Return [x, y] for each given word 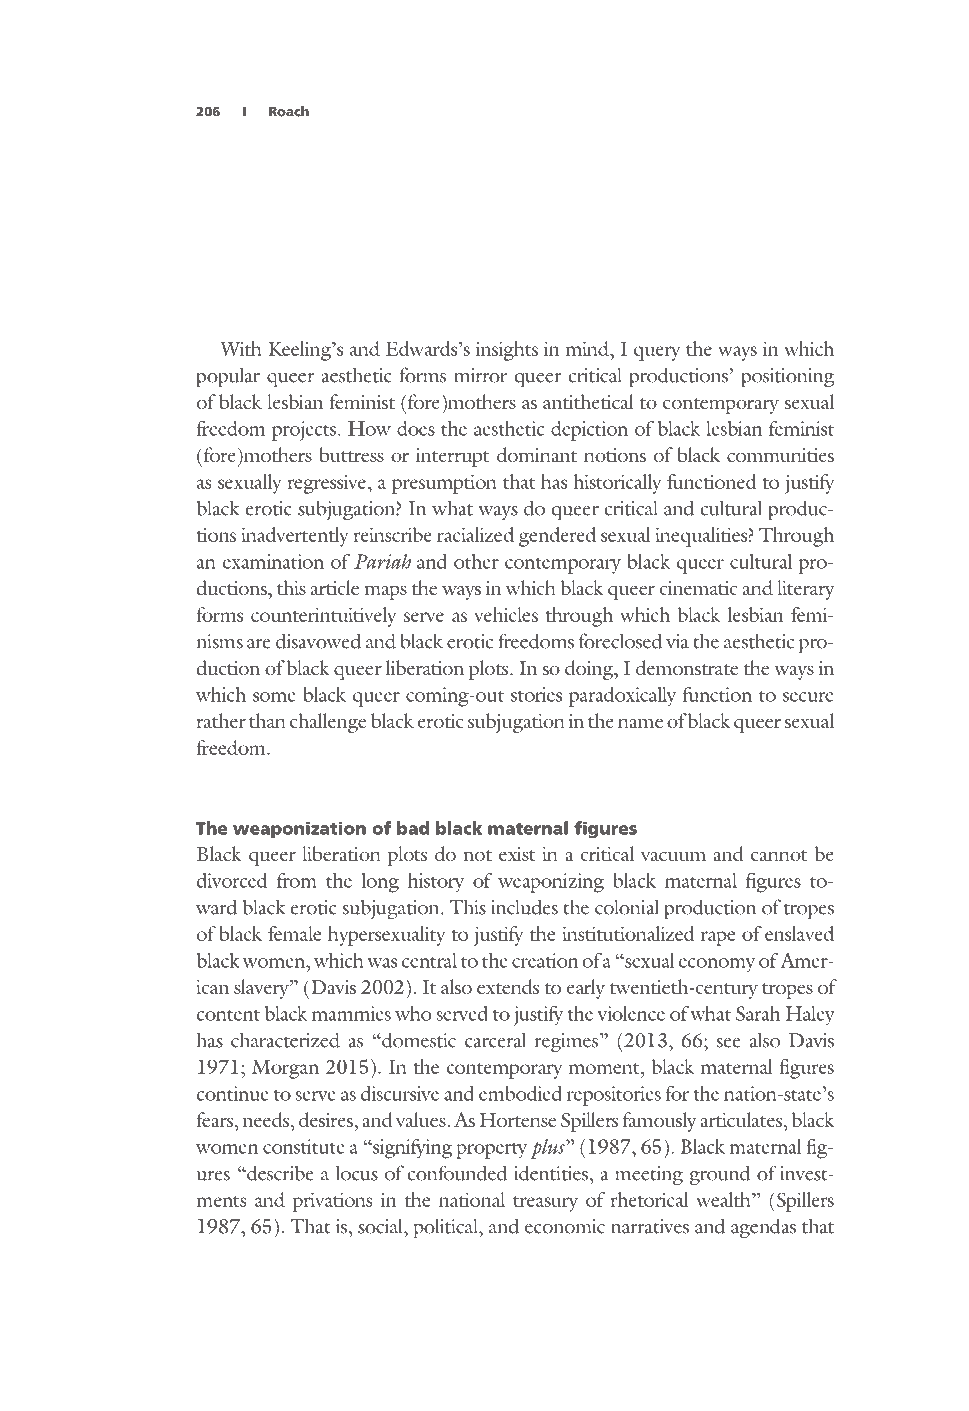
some [274, 697]
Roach [289, 111]
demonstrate [687, 668]
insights [507, 351]
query [657, 353]
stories [536, 694]
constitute [304, 1146]
